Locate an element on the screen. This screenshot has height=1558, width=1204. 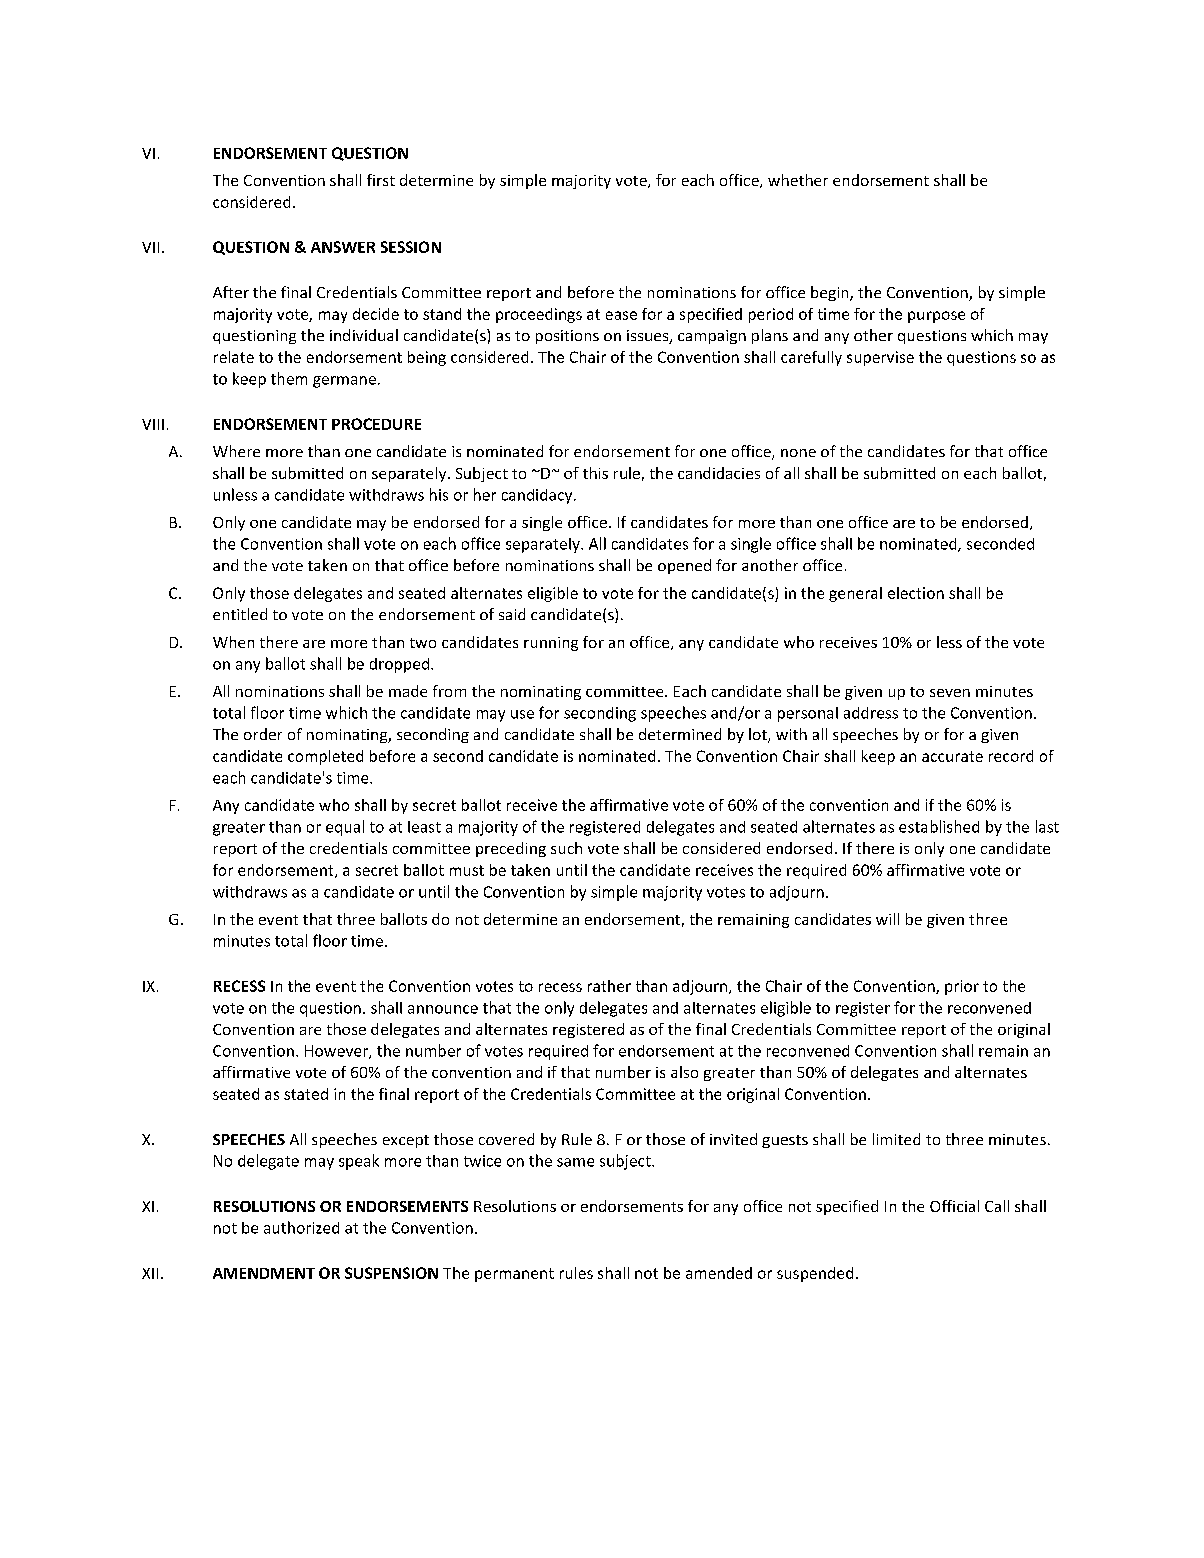
whether is located at coordinates (798, 180).
